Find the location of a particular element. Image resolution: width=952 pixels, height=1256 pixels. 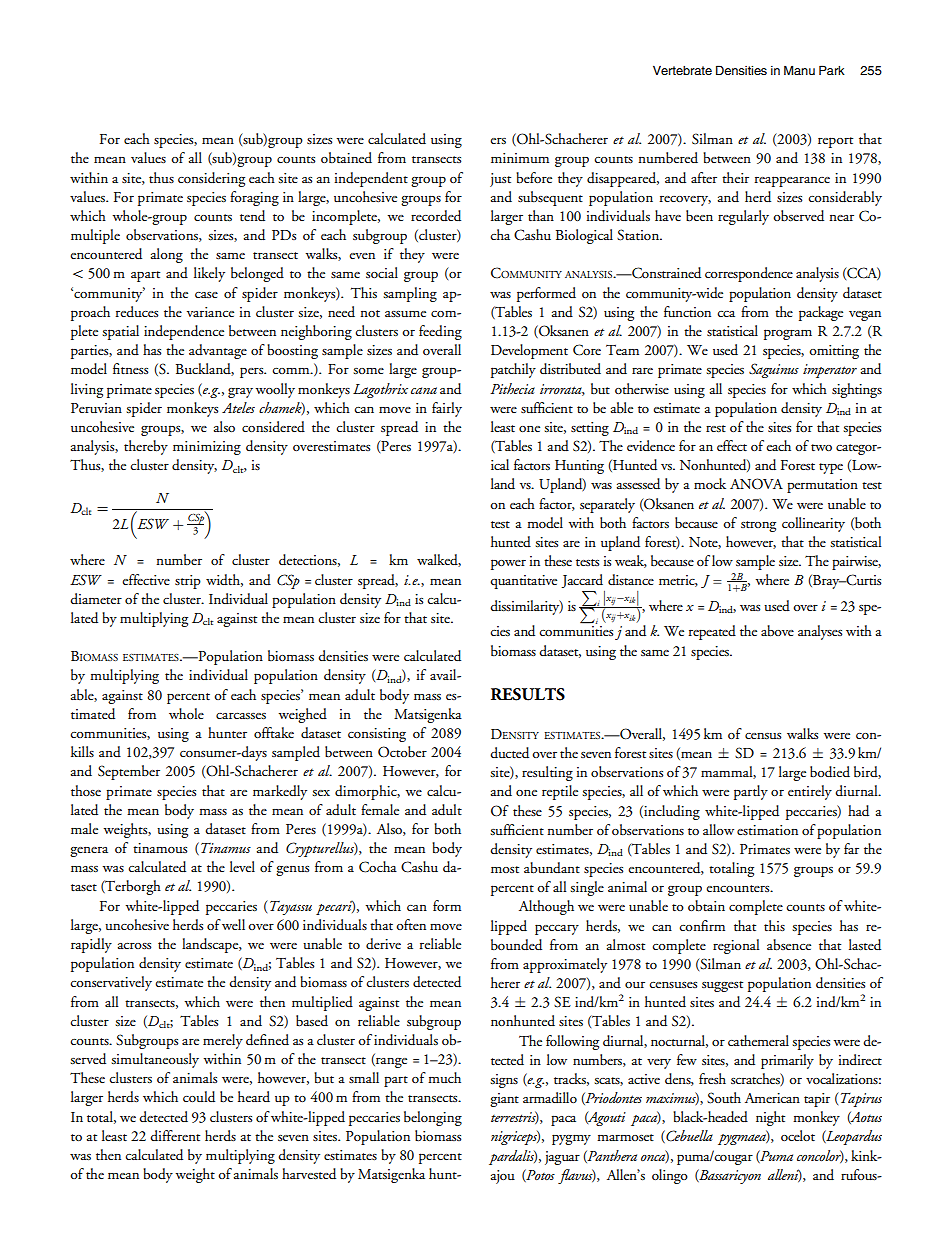

feeding is located at coordinates (440, 332).
